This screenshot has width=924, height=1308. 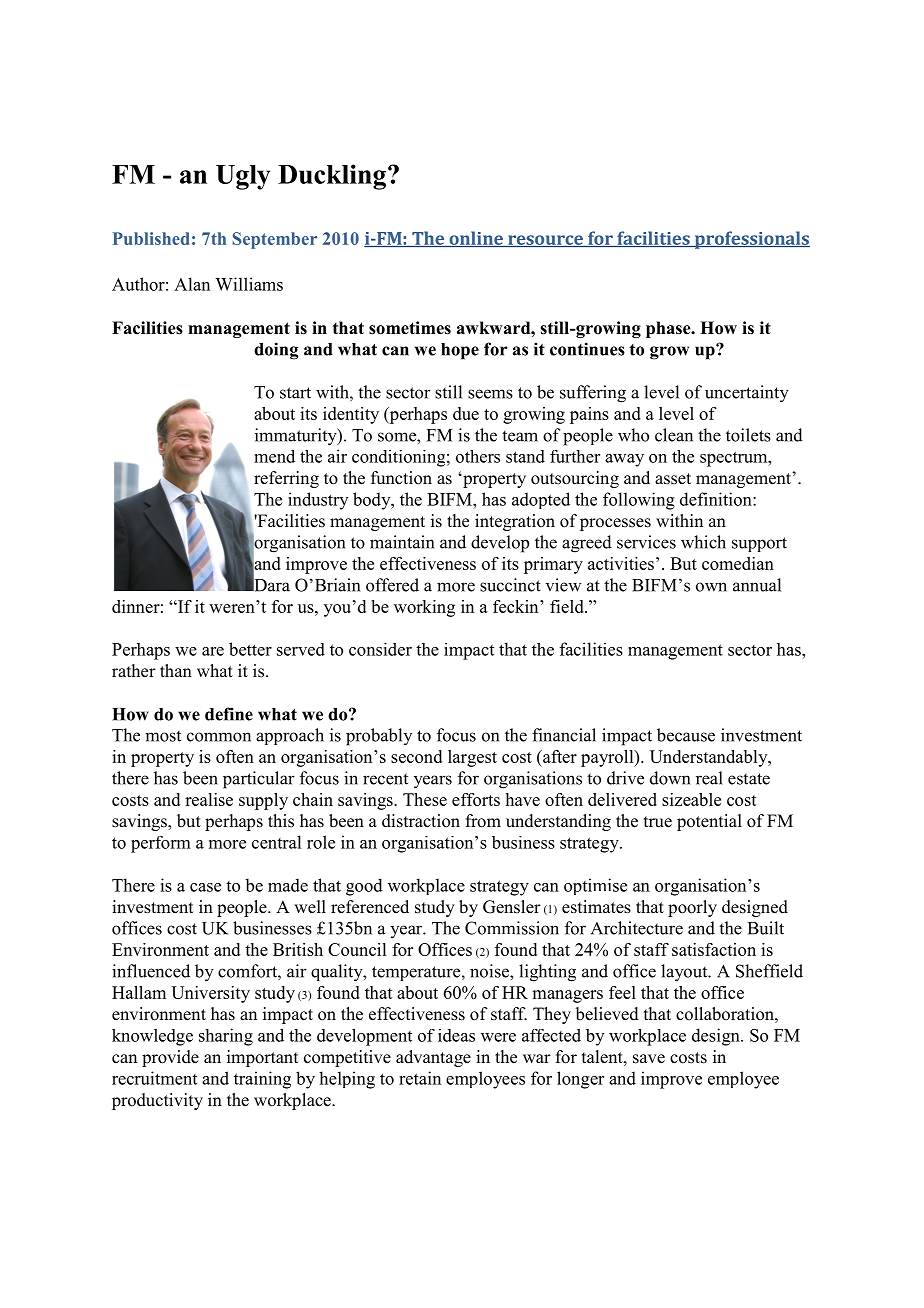 What do you see at coordinates (286, 479) in the screenshot?
I see `referring` at bounding box center [286, 479].
